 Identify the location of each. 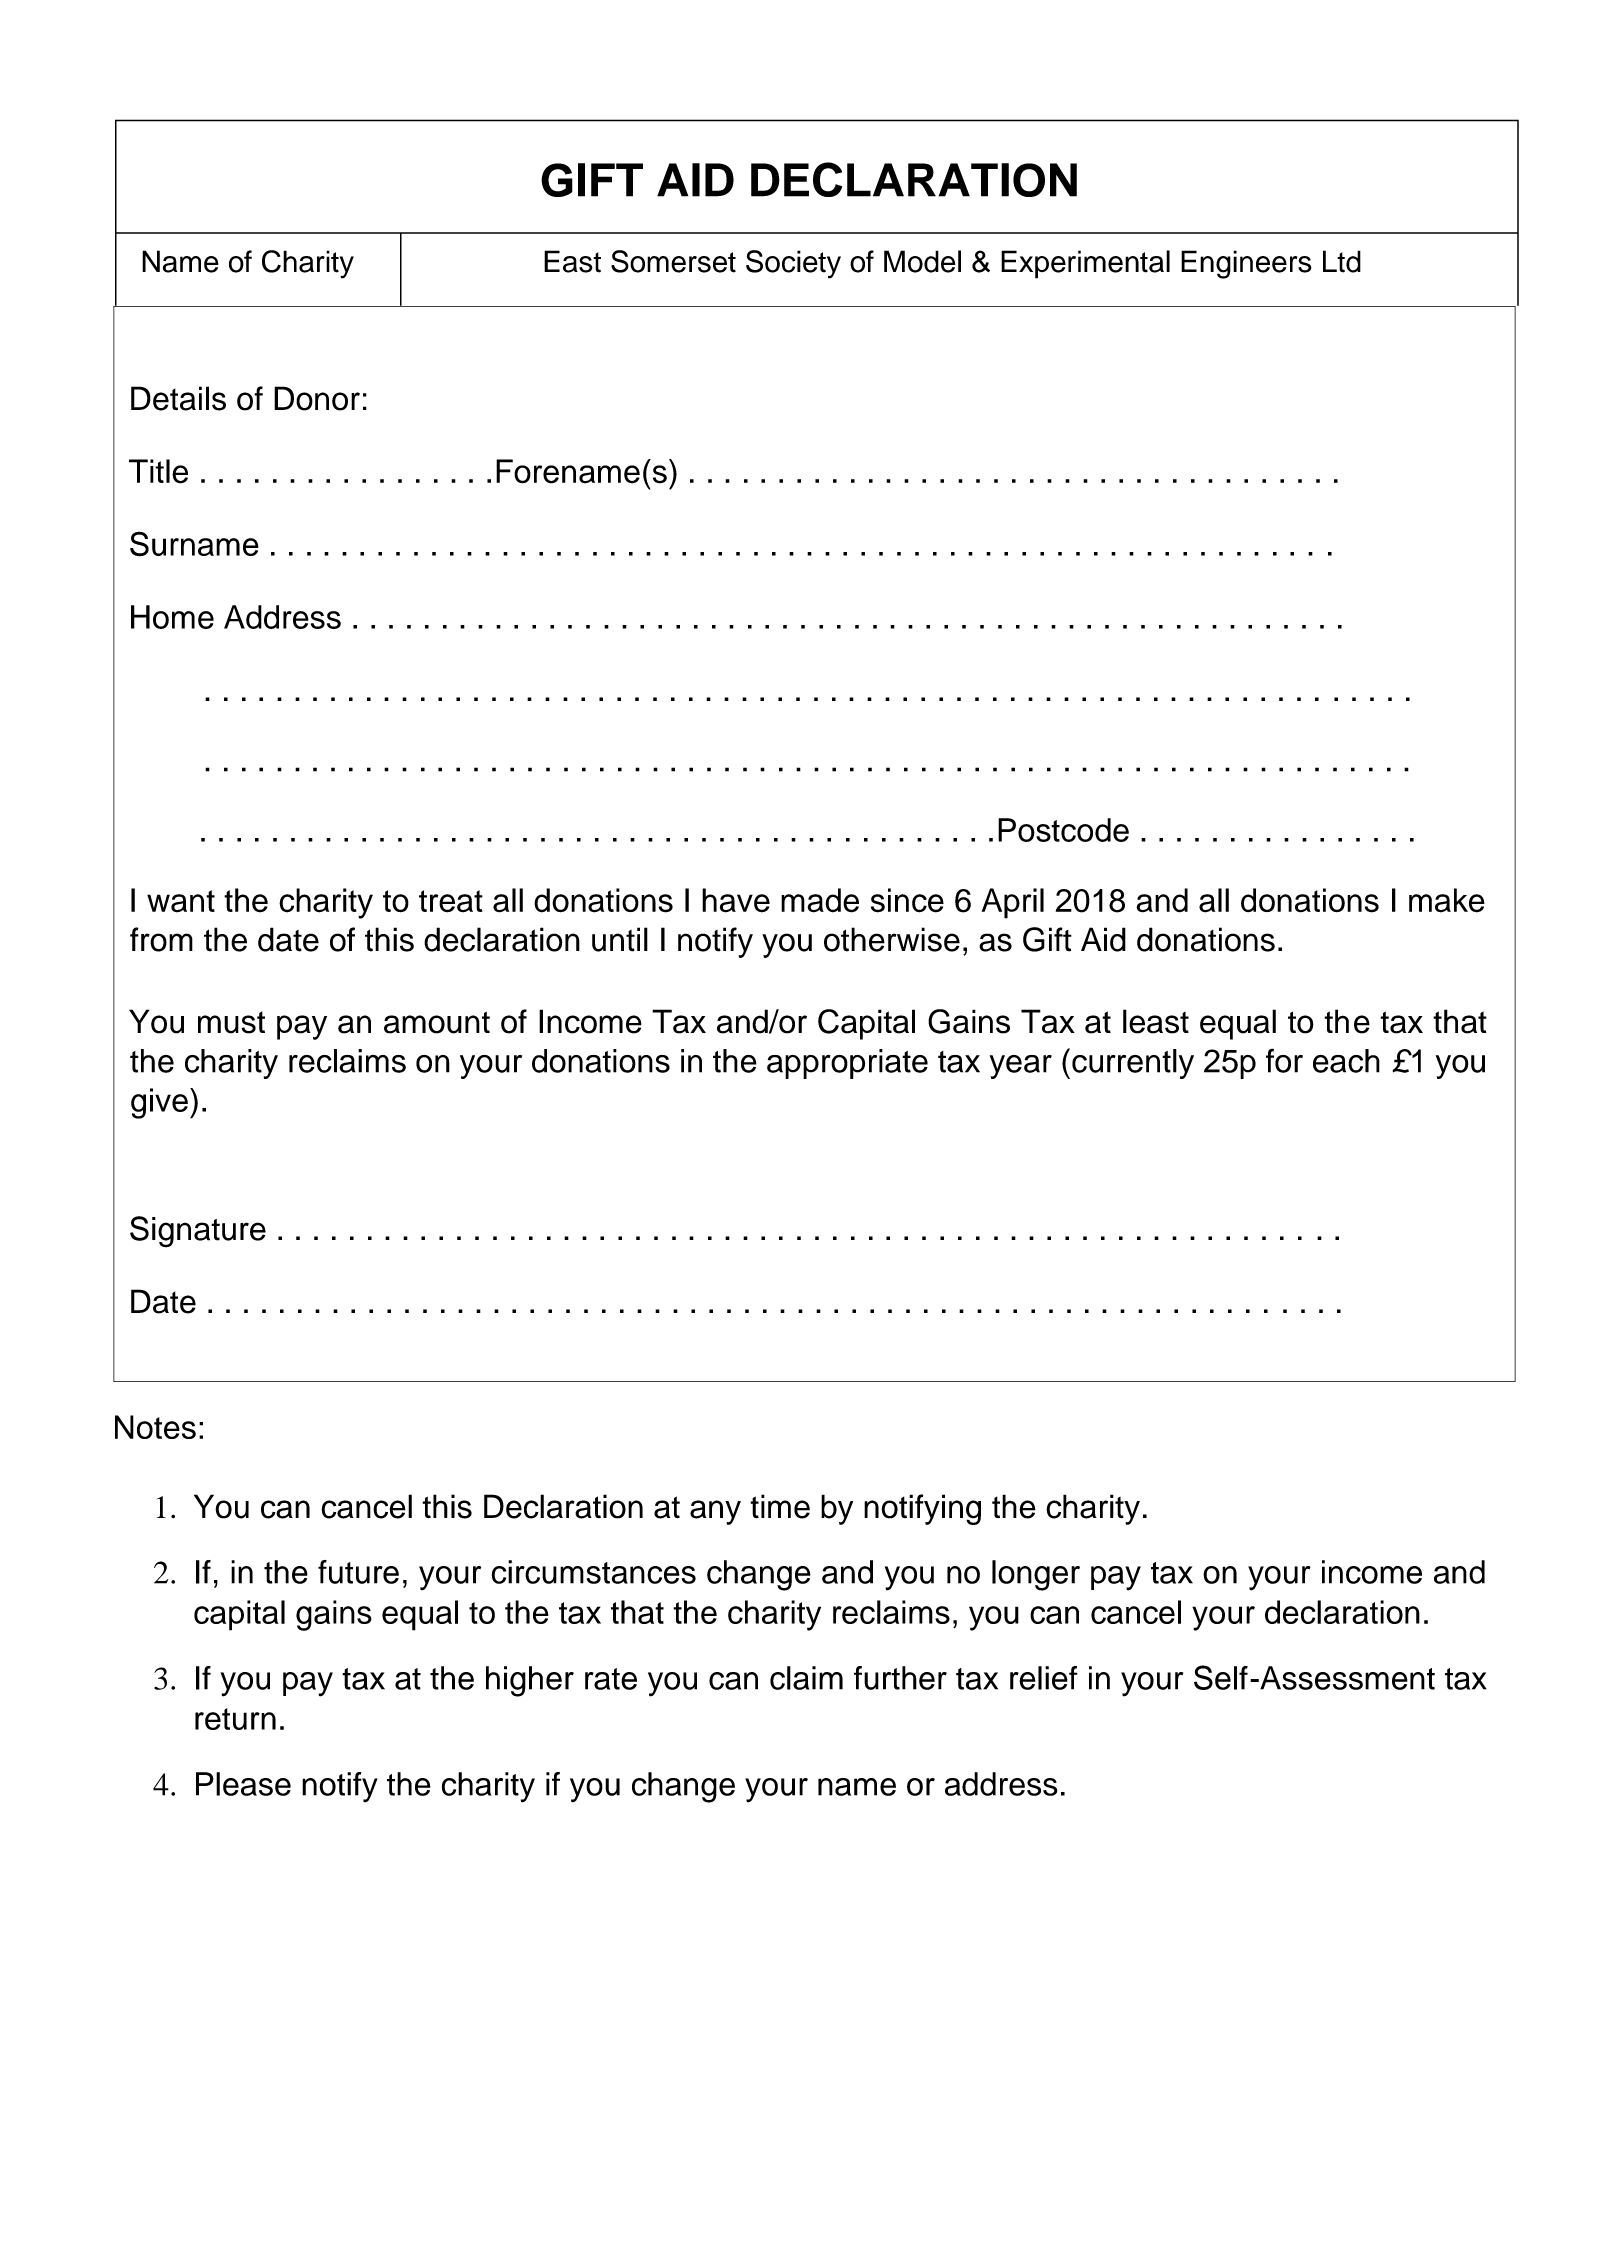
(1346, 1061).
